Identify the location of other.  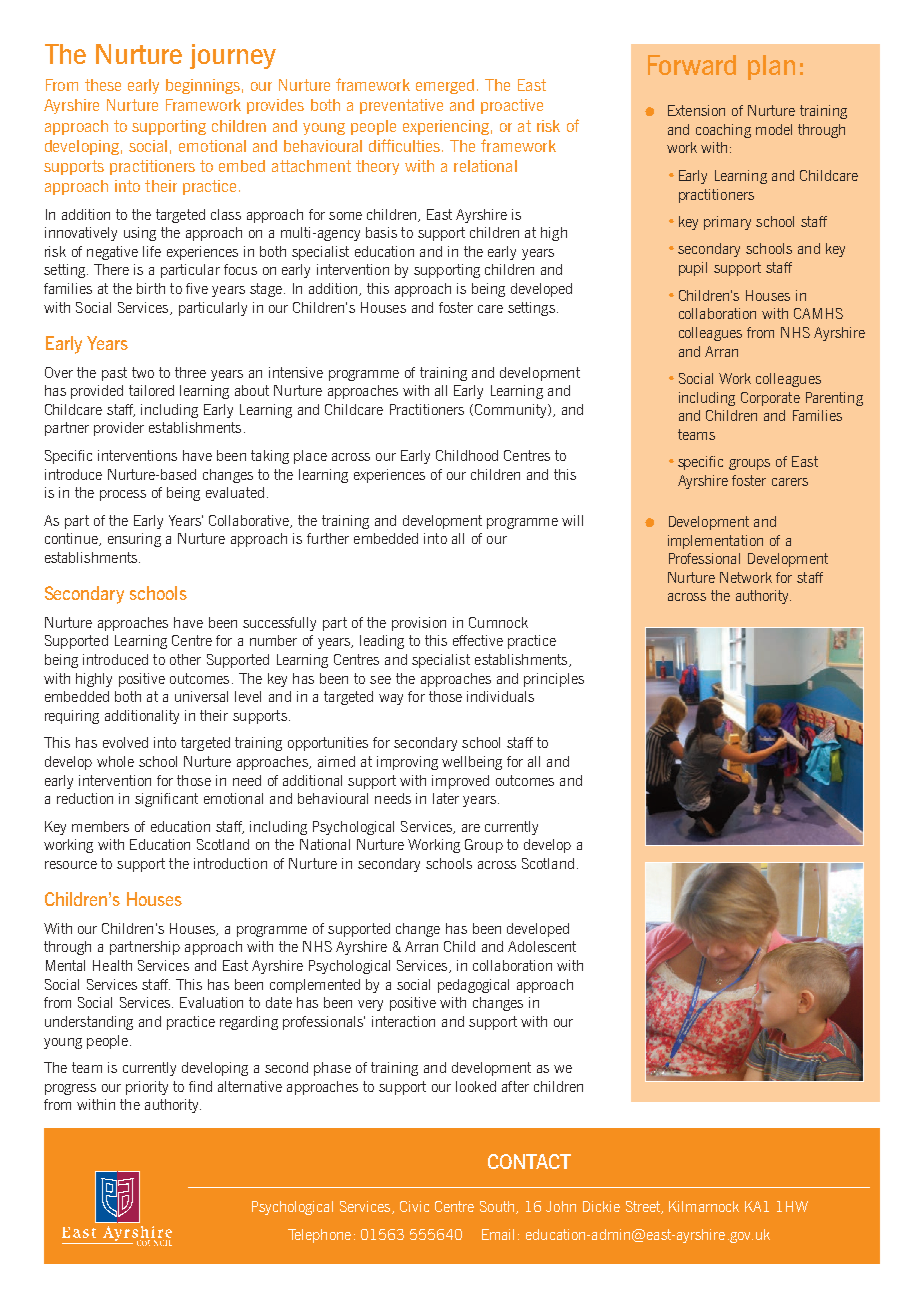
(185, 659).
